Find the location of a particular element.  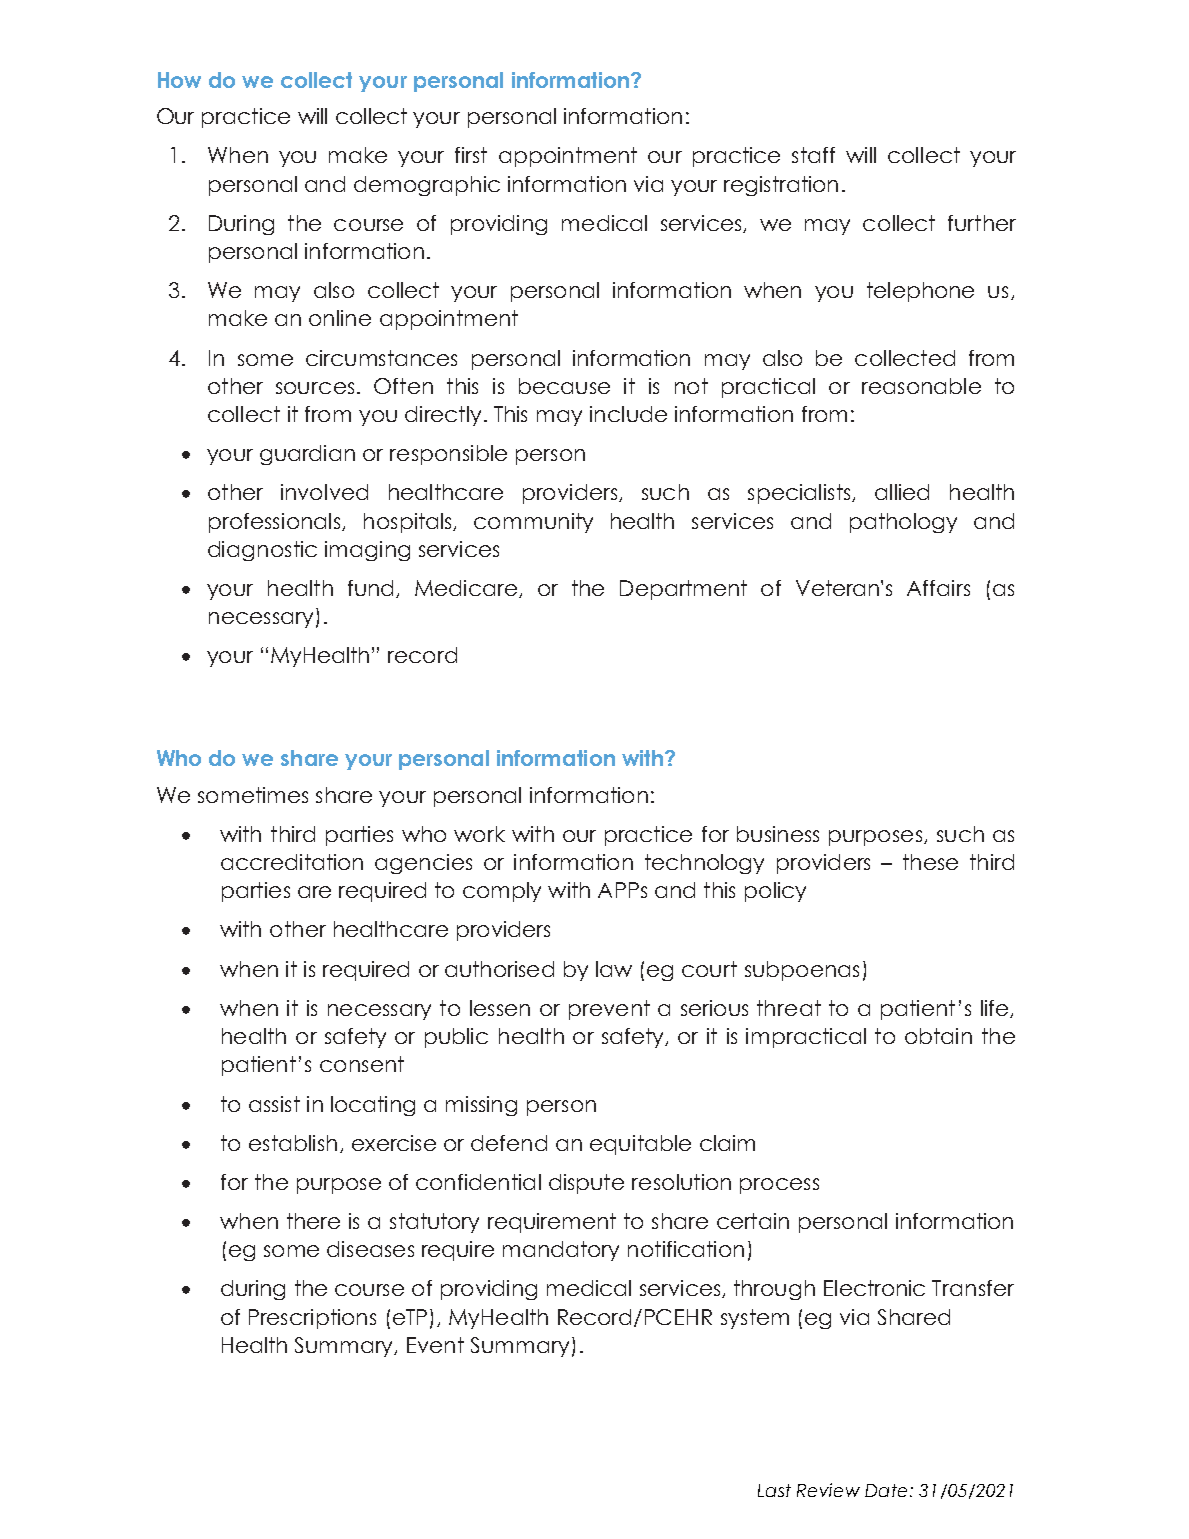

staff is located at coordinates (813, 155).
